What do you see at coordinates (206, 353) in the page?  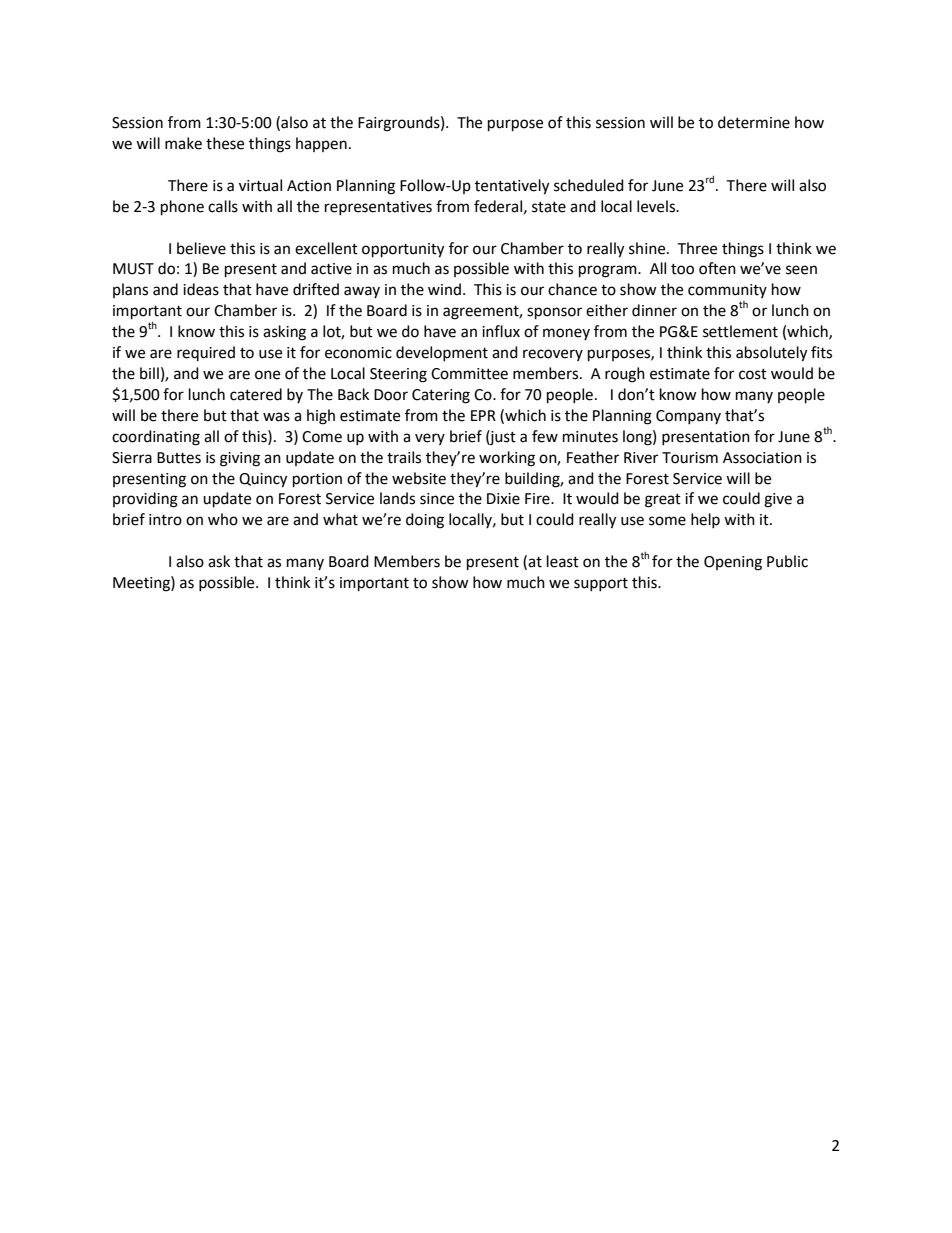 I see `required` at bounding box center [206, 353].
